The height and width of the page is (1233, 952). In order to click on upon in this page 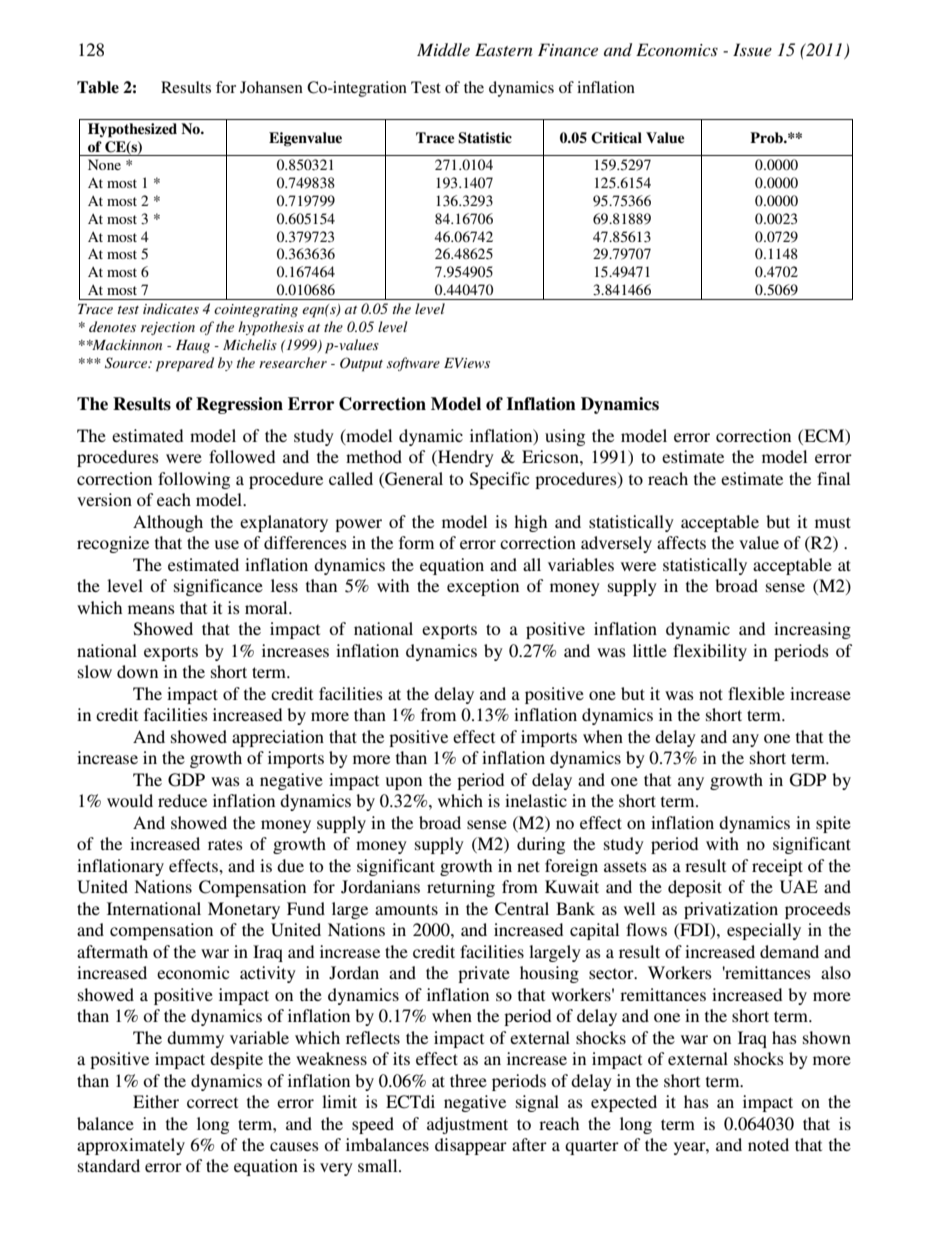, I will do `click(404, 783)`.
